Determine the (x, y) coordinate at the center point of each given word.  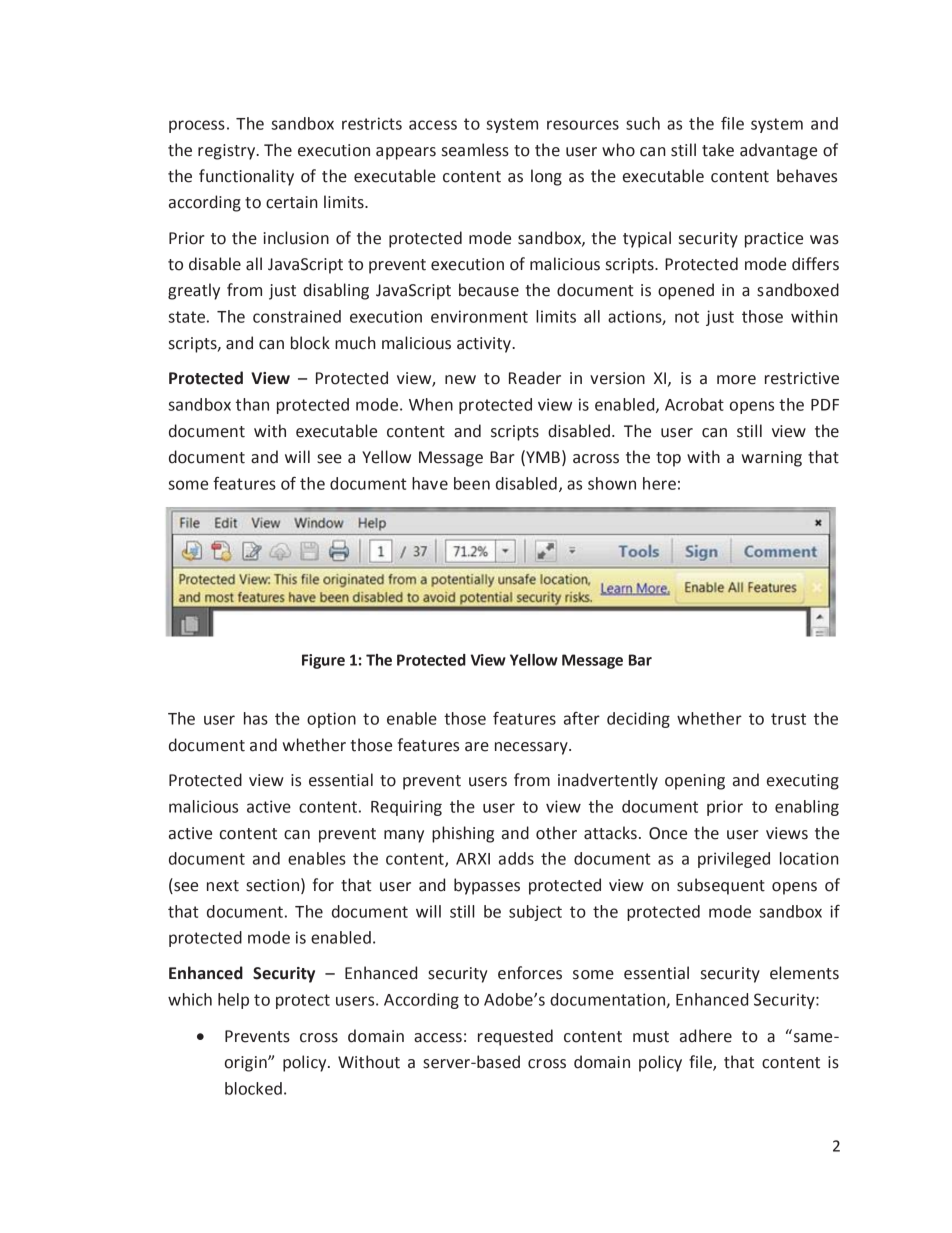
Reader (535, 378)
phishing (463, 834)
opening (695, 782)
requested (515, 1037)
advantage (778, 151)
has (256, 718)
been (472, 483)
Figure (323, 661)
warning (772, 459)
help (233, 1001)
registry (228, 152)
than (252, 404)
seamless (475, 150)
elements (804, 973)
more (736, 380)
